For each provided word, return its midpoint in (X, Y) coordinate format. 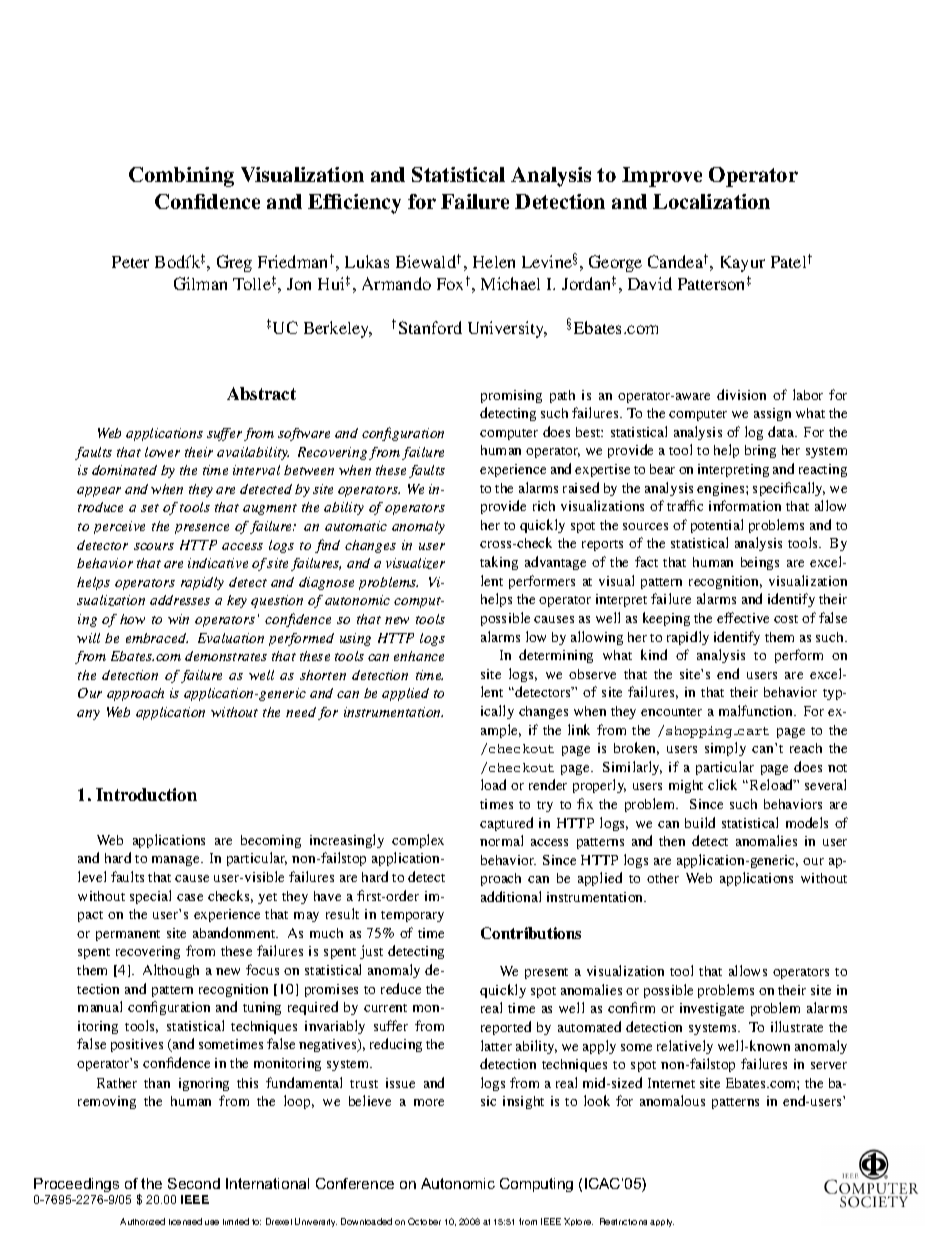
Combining (181, 177)
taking (499, 563)
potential (717, 526)
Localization (711, 201)
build (700, 822)
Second (194, 1183)
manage (177, 861)
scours (154, 546)
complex (418, 841)
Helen (494, 262)
